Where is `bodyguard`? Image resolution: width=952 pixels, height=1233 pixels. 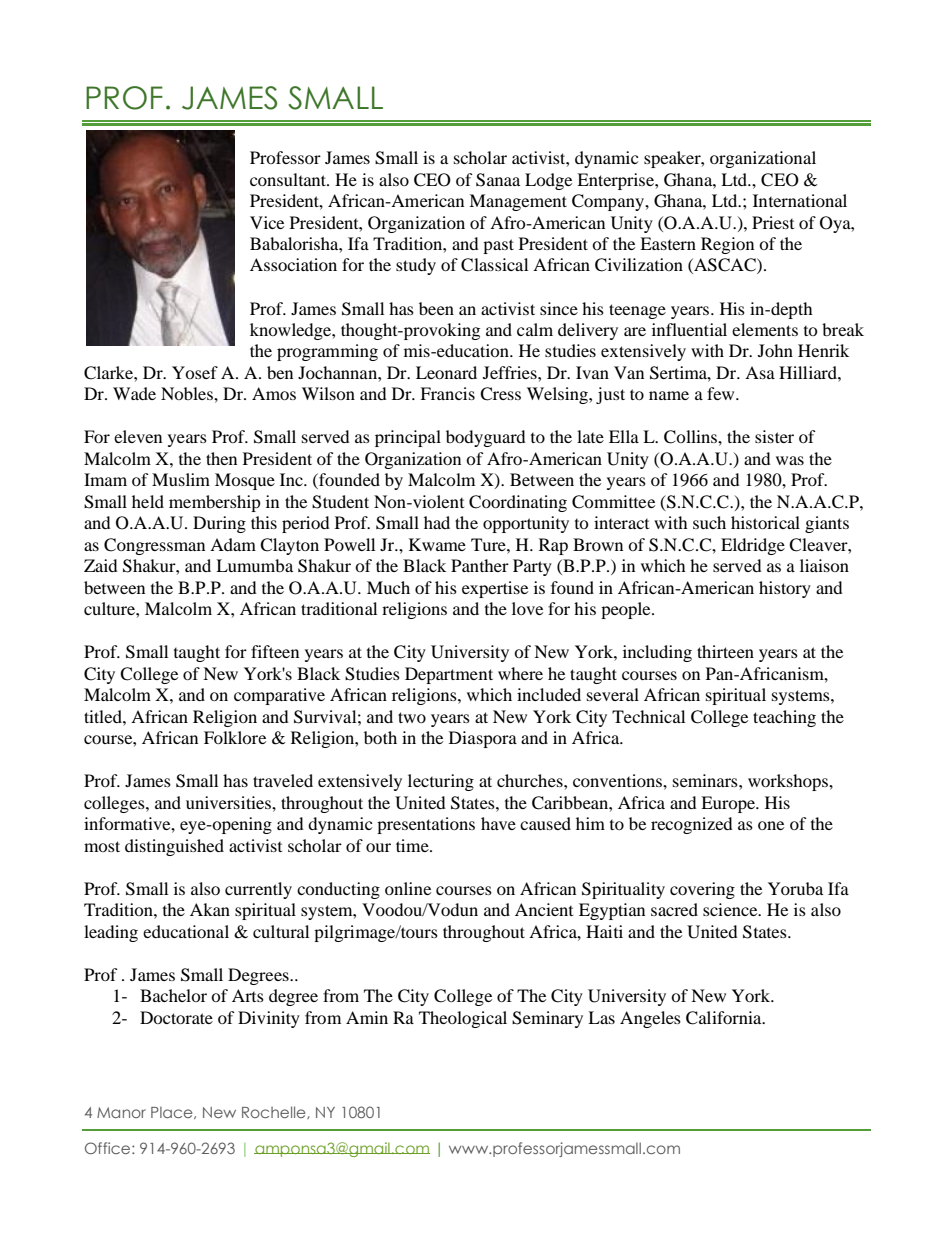 bodyguard is located at coordinates (486, 438).
